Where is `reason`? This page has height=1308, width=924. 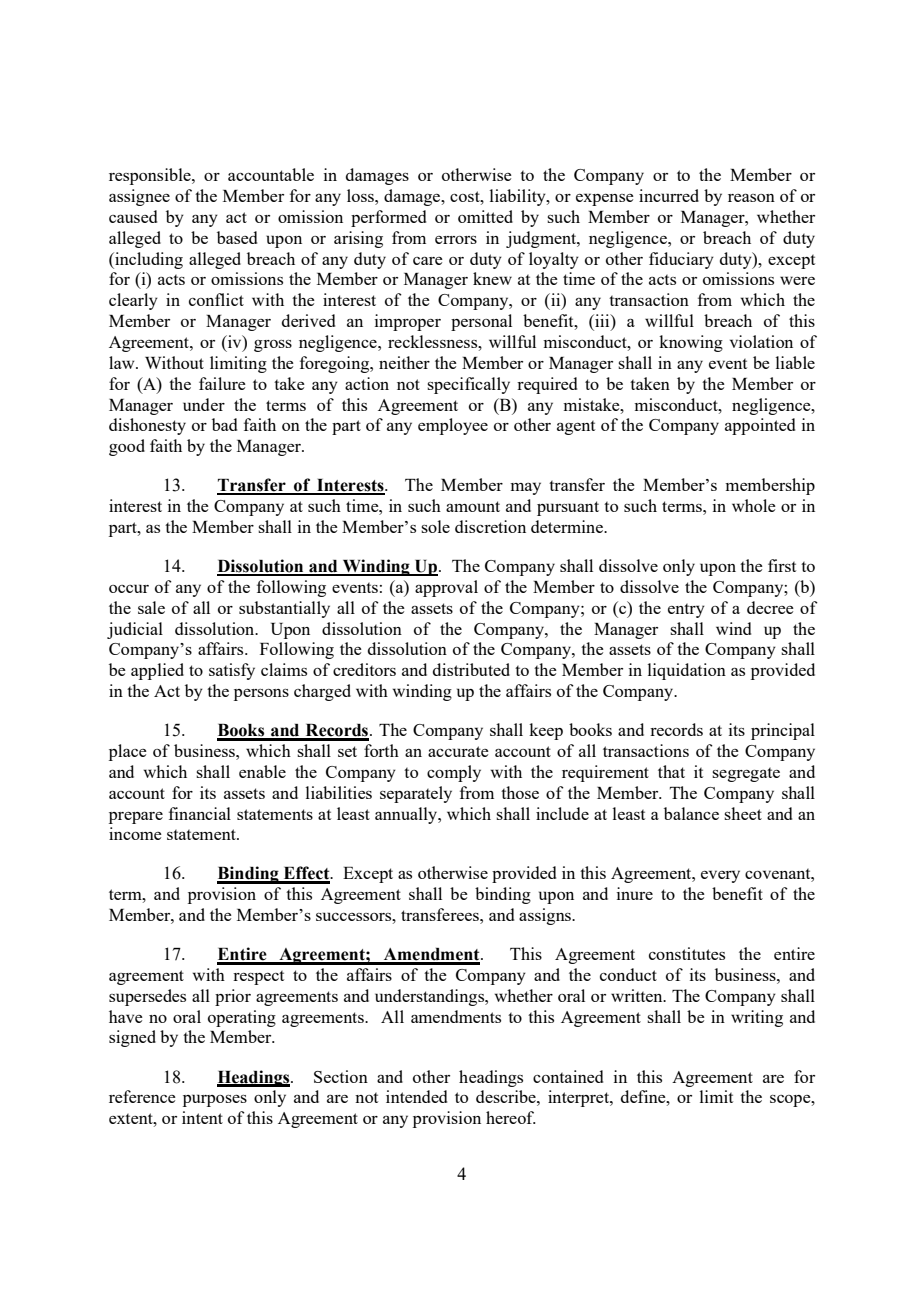
reason is located at coordinates (751, 198).
